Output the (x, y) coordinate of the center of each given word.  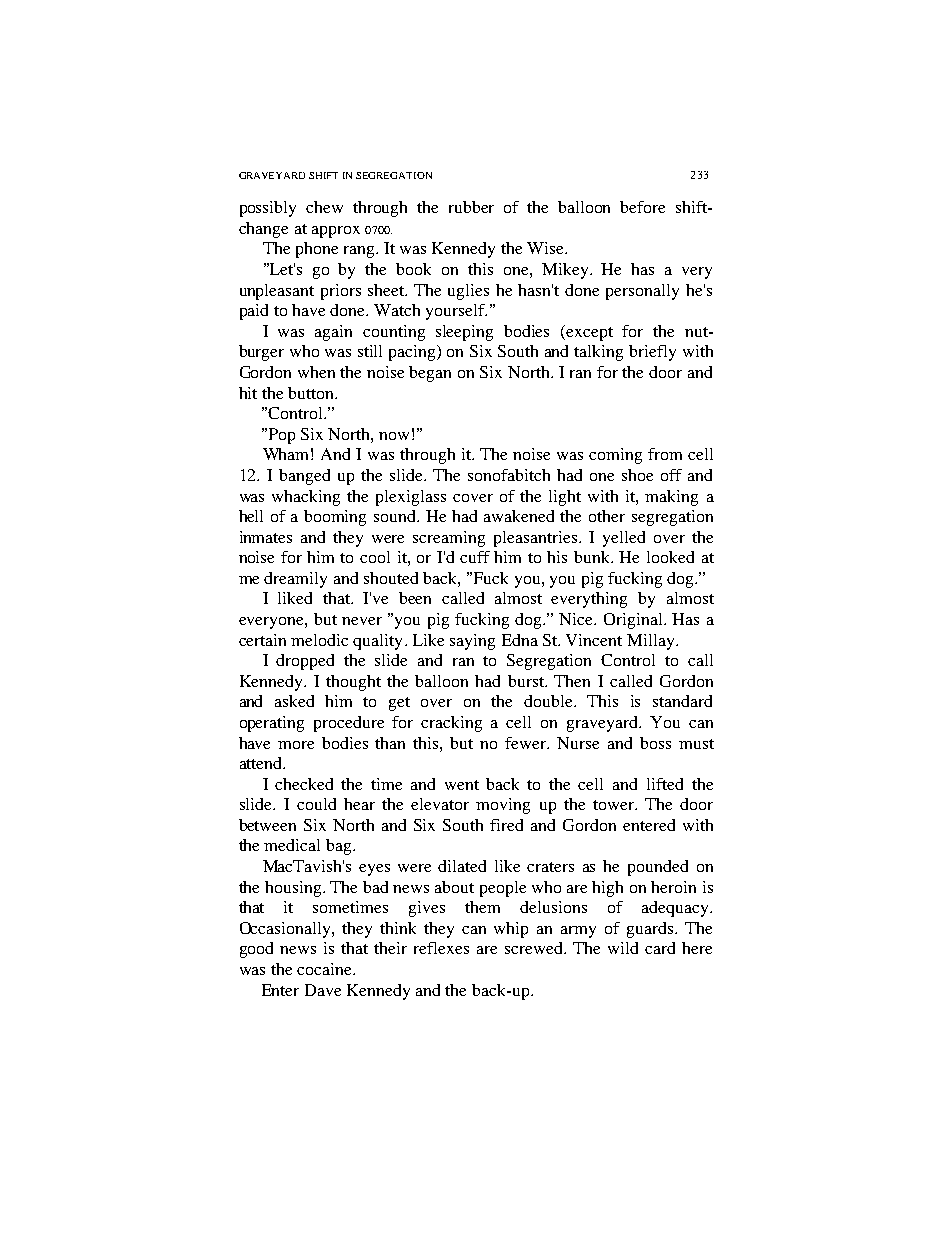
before (642, 207)
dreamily (295, 580)
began (430, 374)
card (660, 948)
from (665, 454)
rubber (471, 207)
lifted (665, 784)
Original (634, 621)
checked (304, 784)
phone (317, 250)
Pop (280, 436)
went (462, 785)
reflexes (441, 948)
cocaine (325, 969)
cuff (475, 557)
